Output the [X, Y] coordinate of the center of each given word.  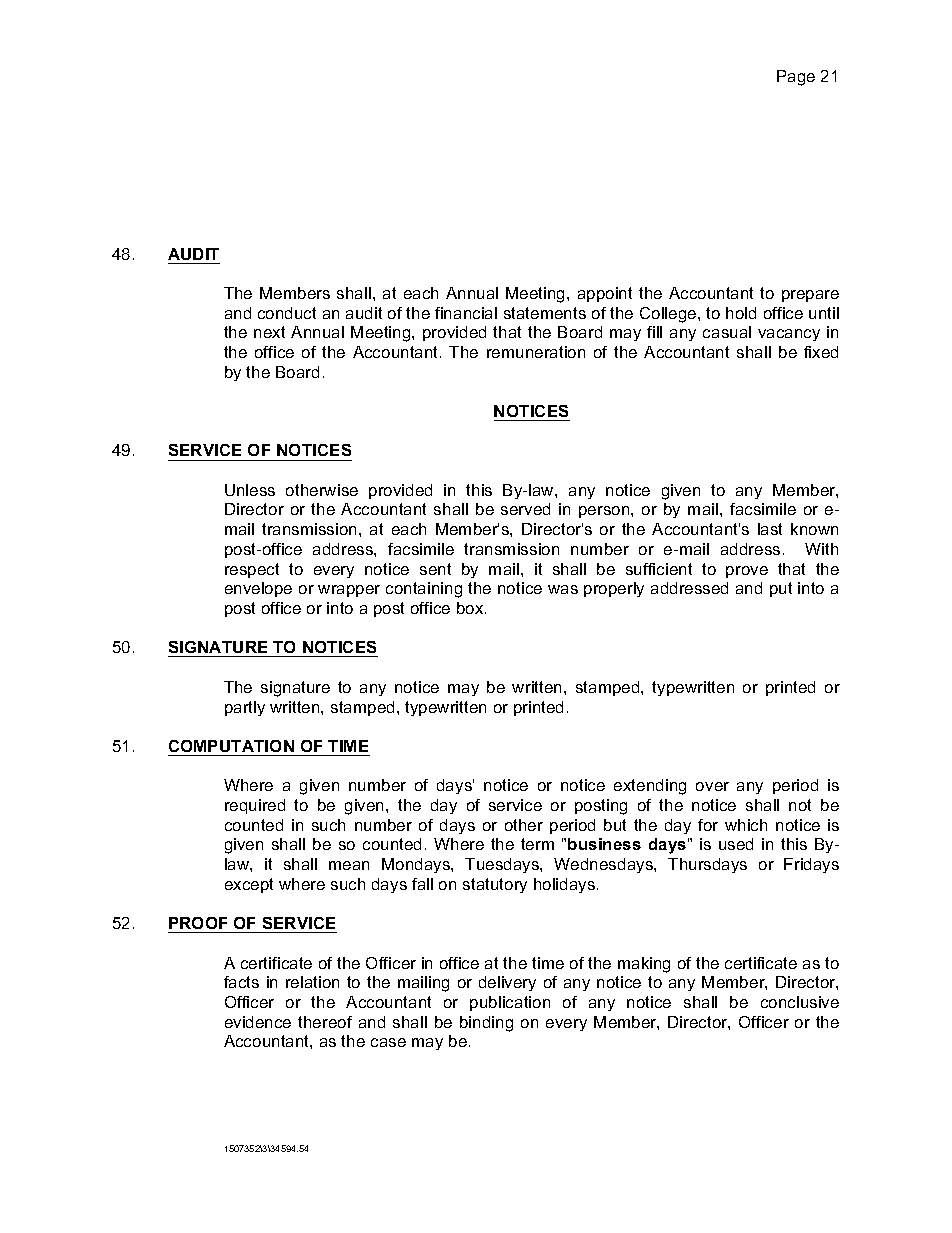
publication [510, 1003]
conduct [287, 313]
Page [796, 78]
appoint [605, 294]
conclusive [800, 1002]
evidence [258, 1022]
